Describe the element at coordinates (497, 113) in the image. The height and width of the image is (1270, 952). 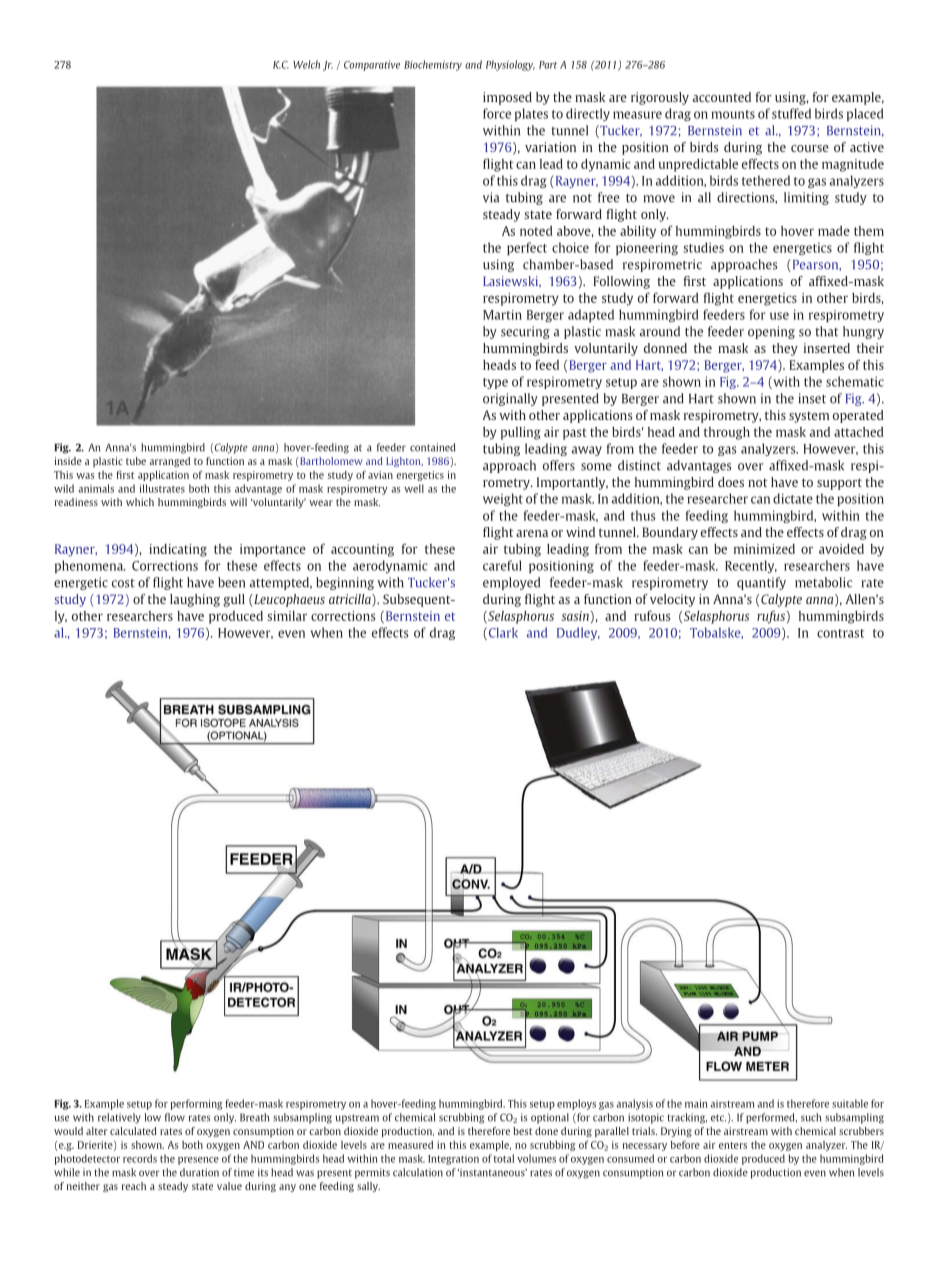
I see `force` at that location.
